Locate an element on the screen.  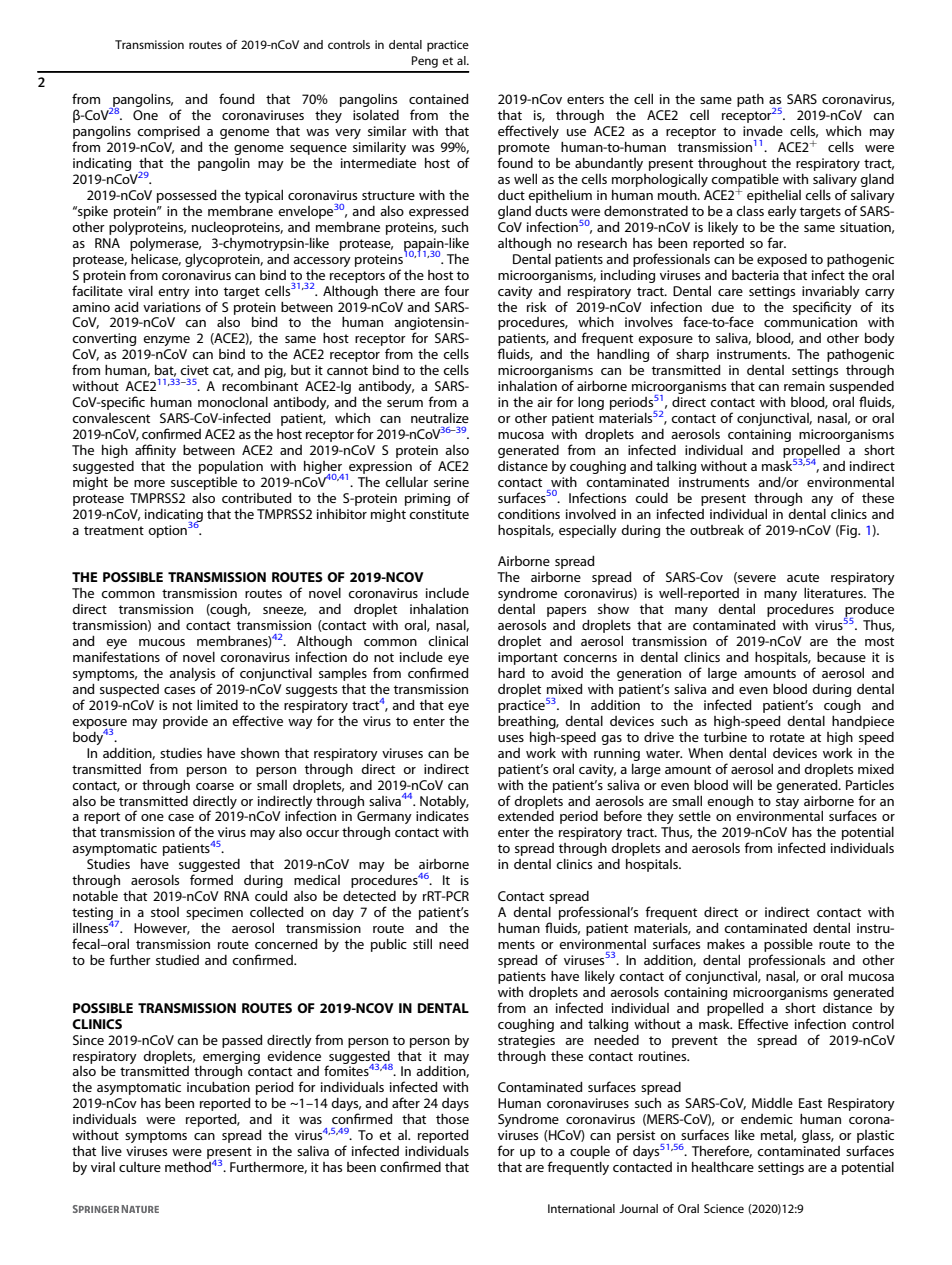
serine is located at coordinates (451, 482).
